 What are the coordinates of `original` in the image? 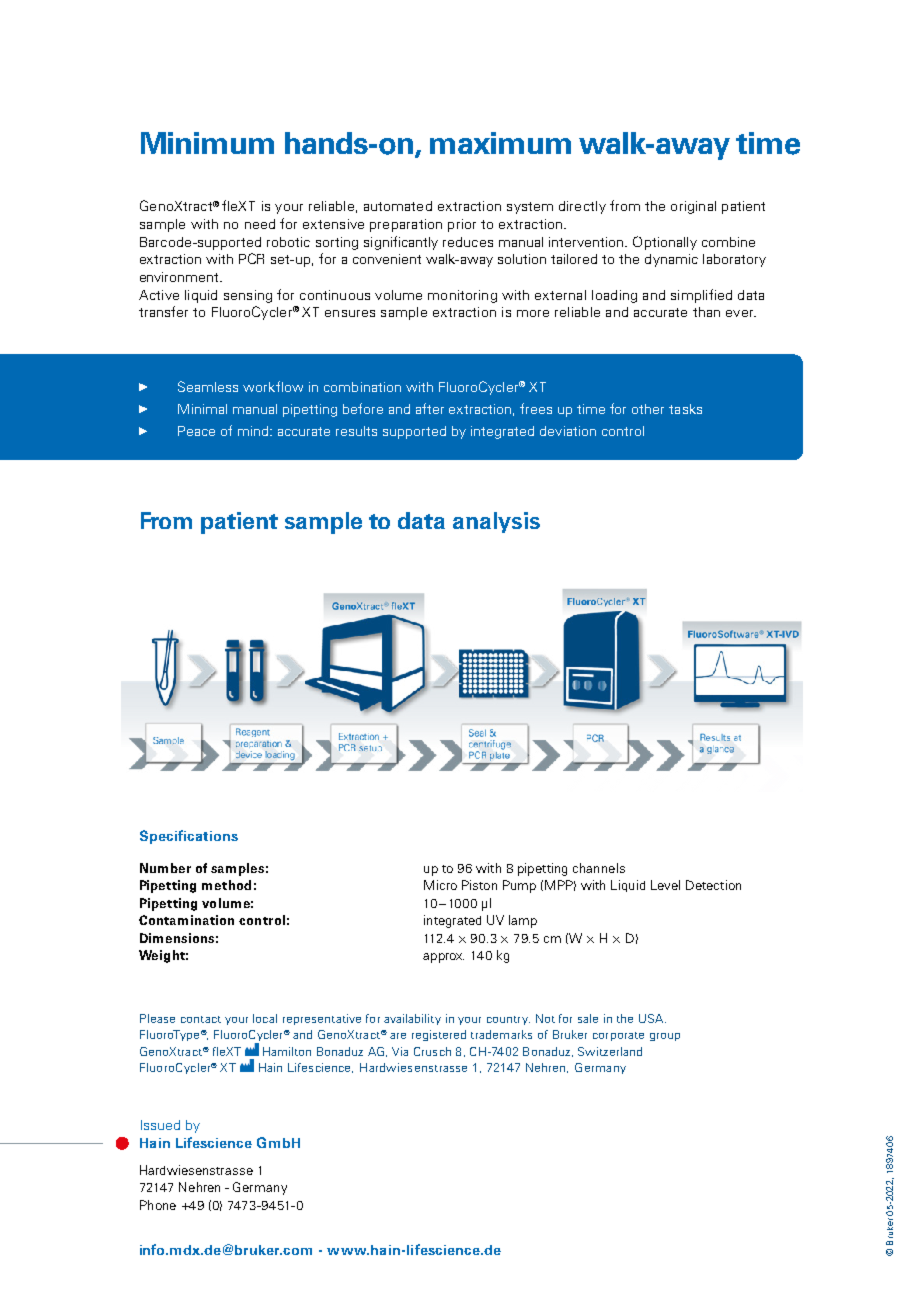 It's located at (693, 207).
